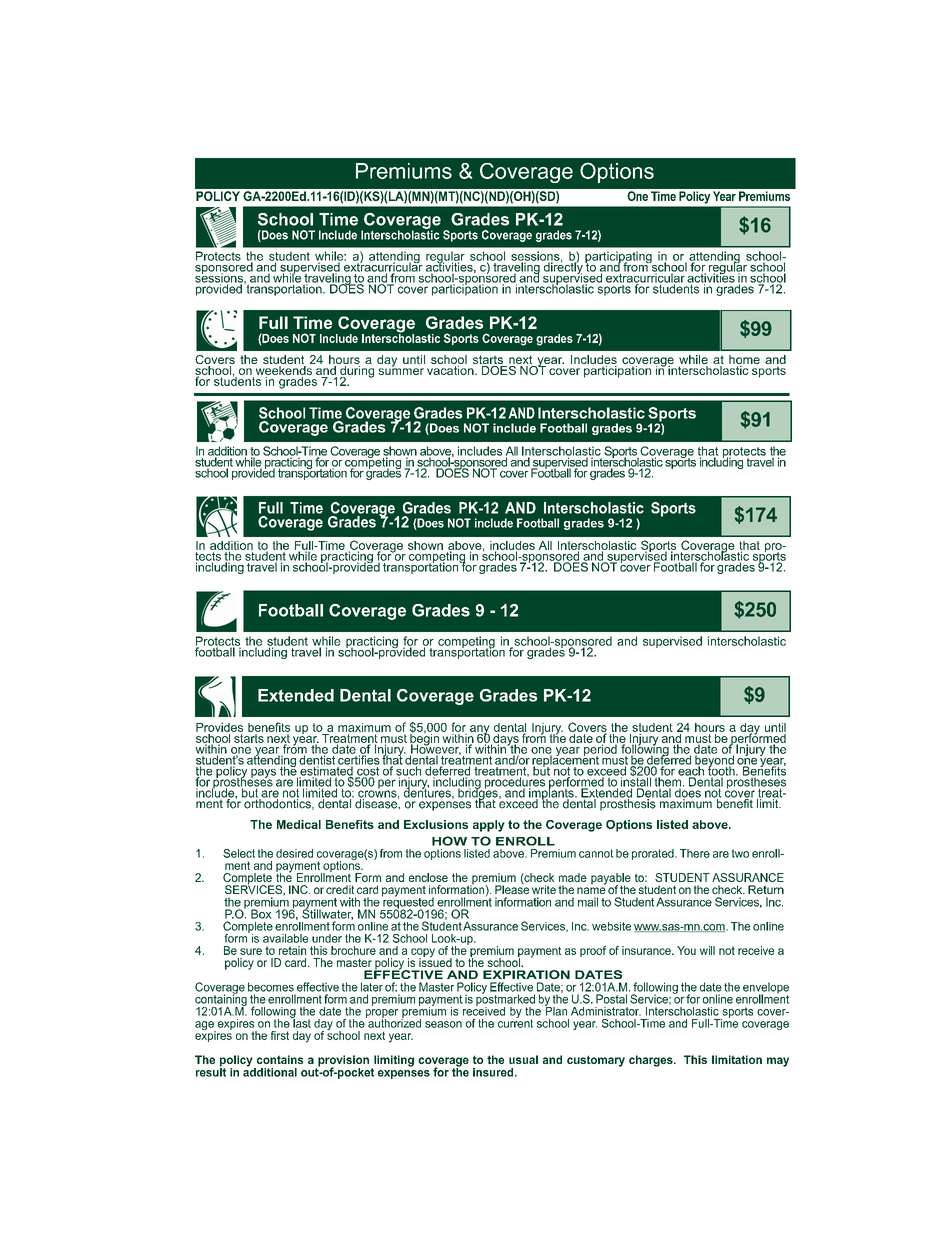 The height and width of the image is (1233, 952). I want to click on Provides, so click(219, 727).
